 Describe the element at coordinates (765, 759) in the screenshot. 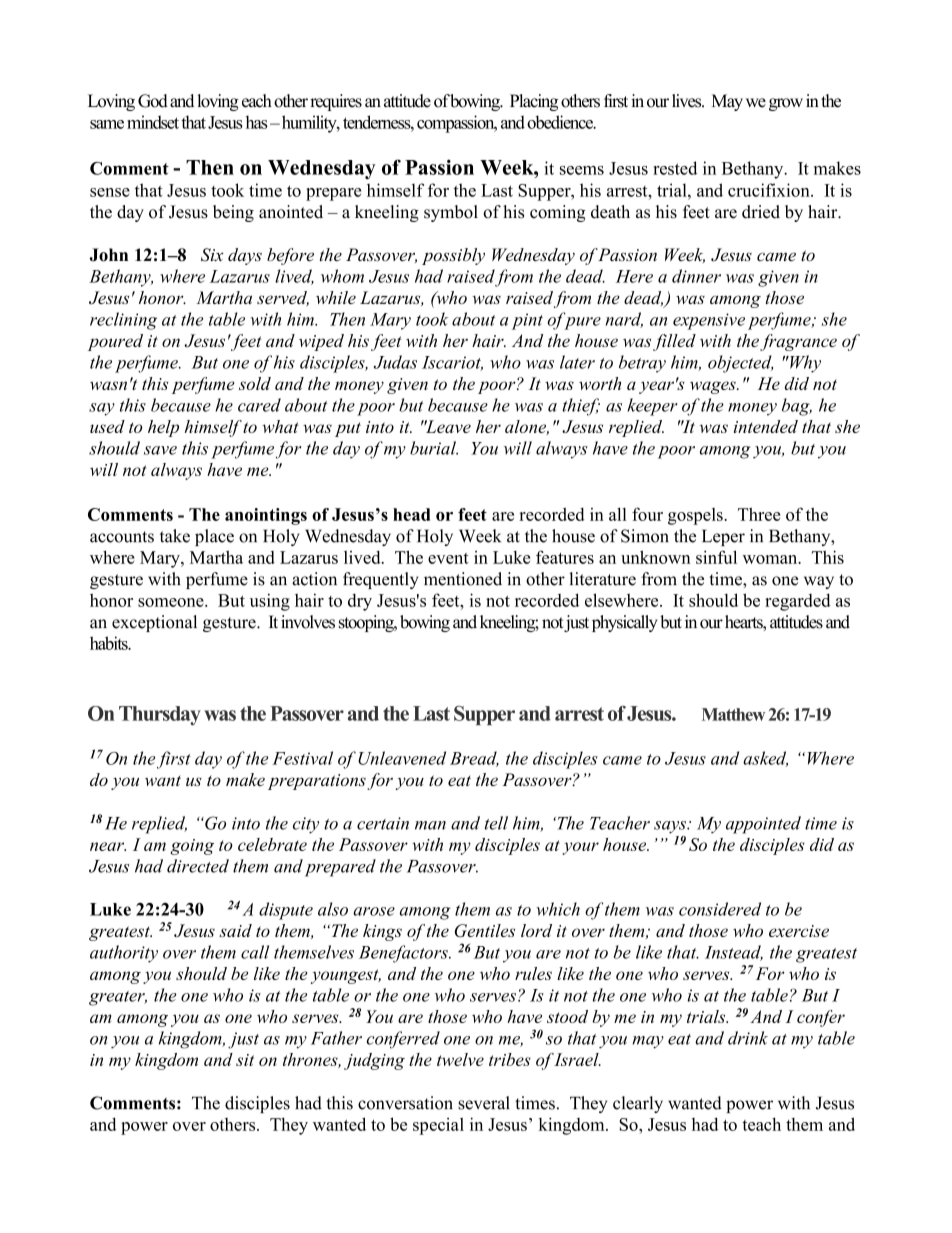

I see `asked` at that location.
